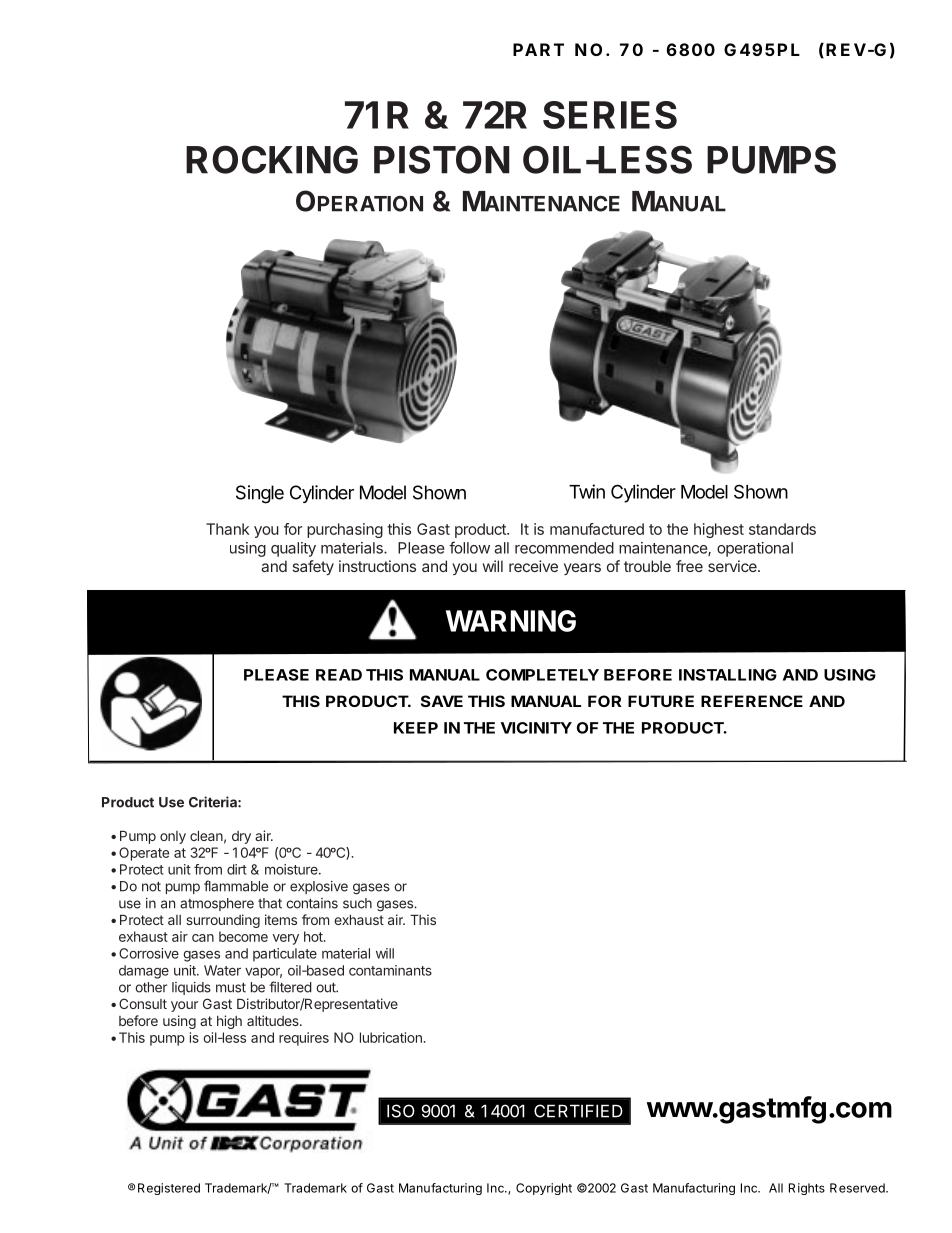 The height and width of the screenshot is (1233, 952). Describe the element at coordinates (544, 1189) in the screenshot. I see `Copyright` at that location.
